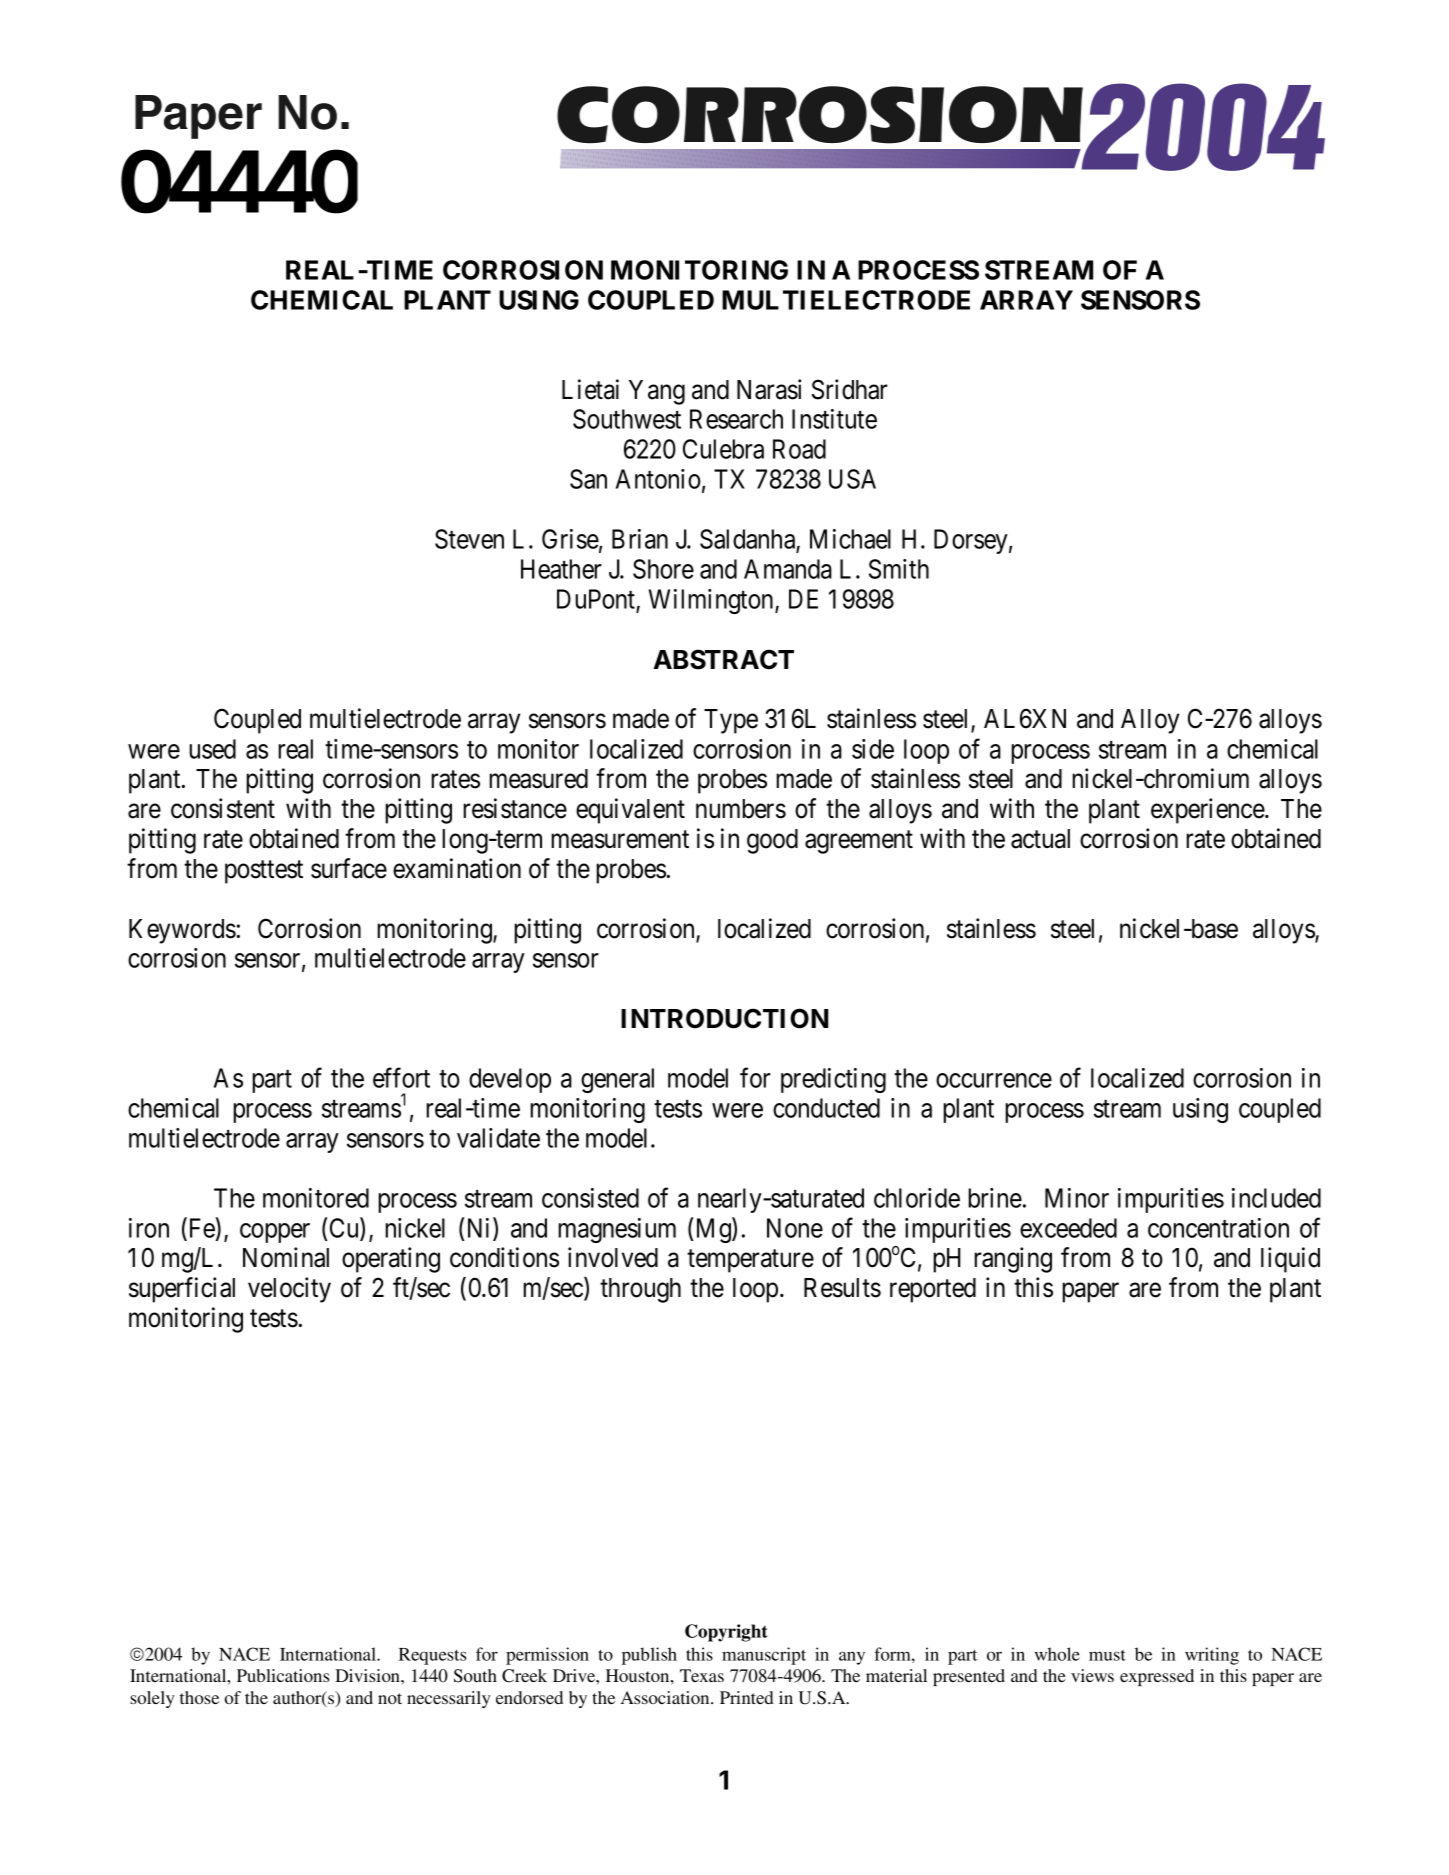 Image resolution: width=1449 pixels, height=1875 pixels. What do you see at coordinates (850, 389) in the image?
I see `Sridhar` at bounding box center [850, 389].
